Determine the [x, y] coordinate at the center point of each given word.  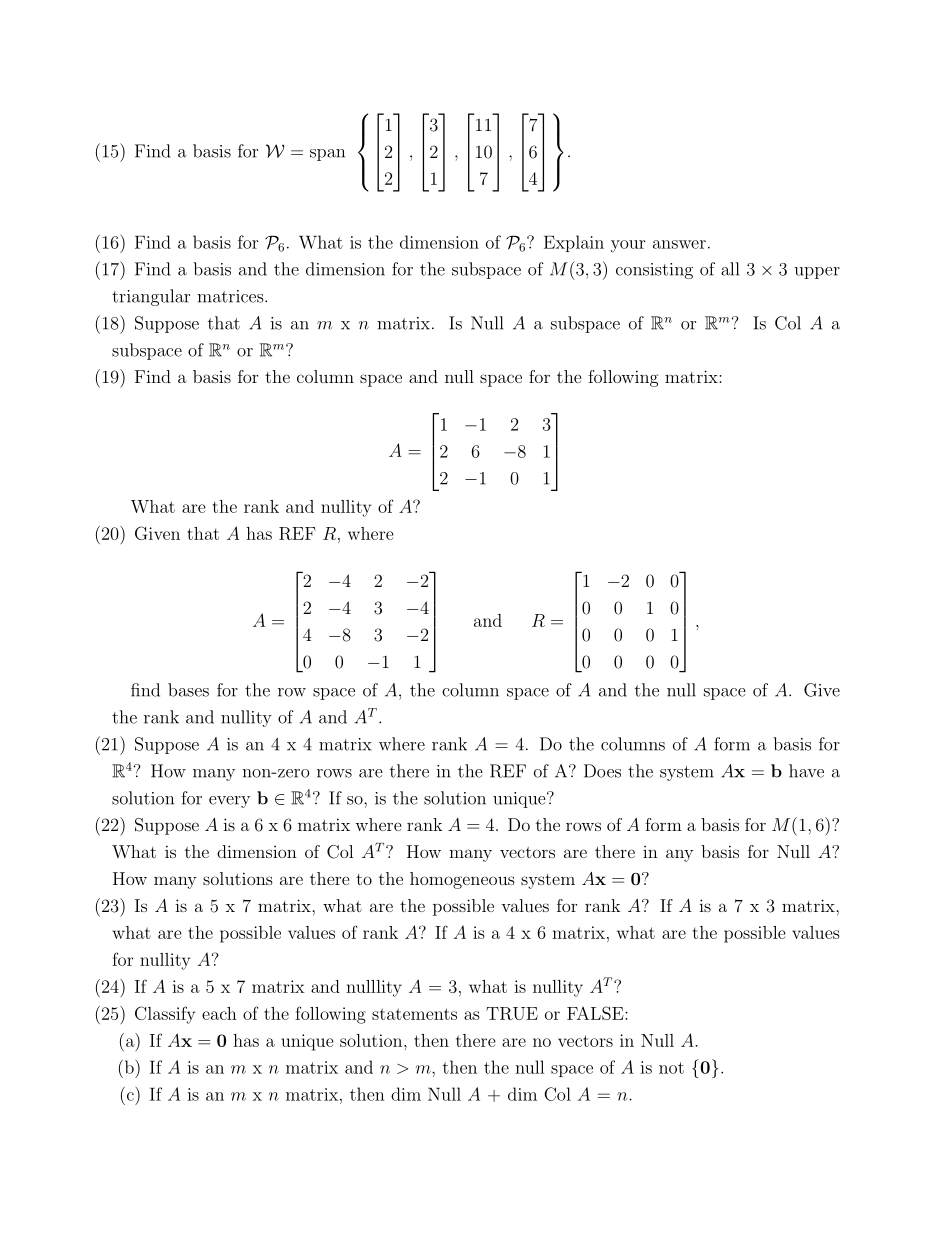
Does [602, 771]
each [219, 1013]
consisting [654, 271]
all [730, 269]
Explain [574, 243]
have [806, 771]
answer [679, 244]
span [327, 155]
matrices [231, 296]
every [229, 802]
